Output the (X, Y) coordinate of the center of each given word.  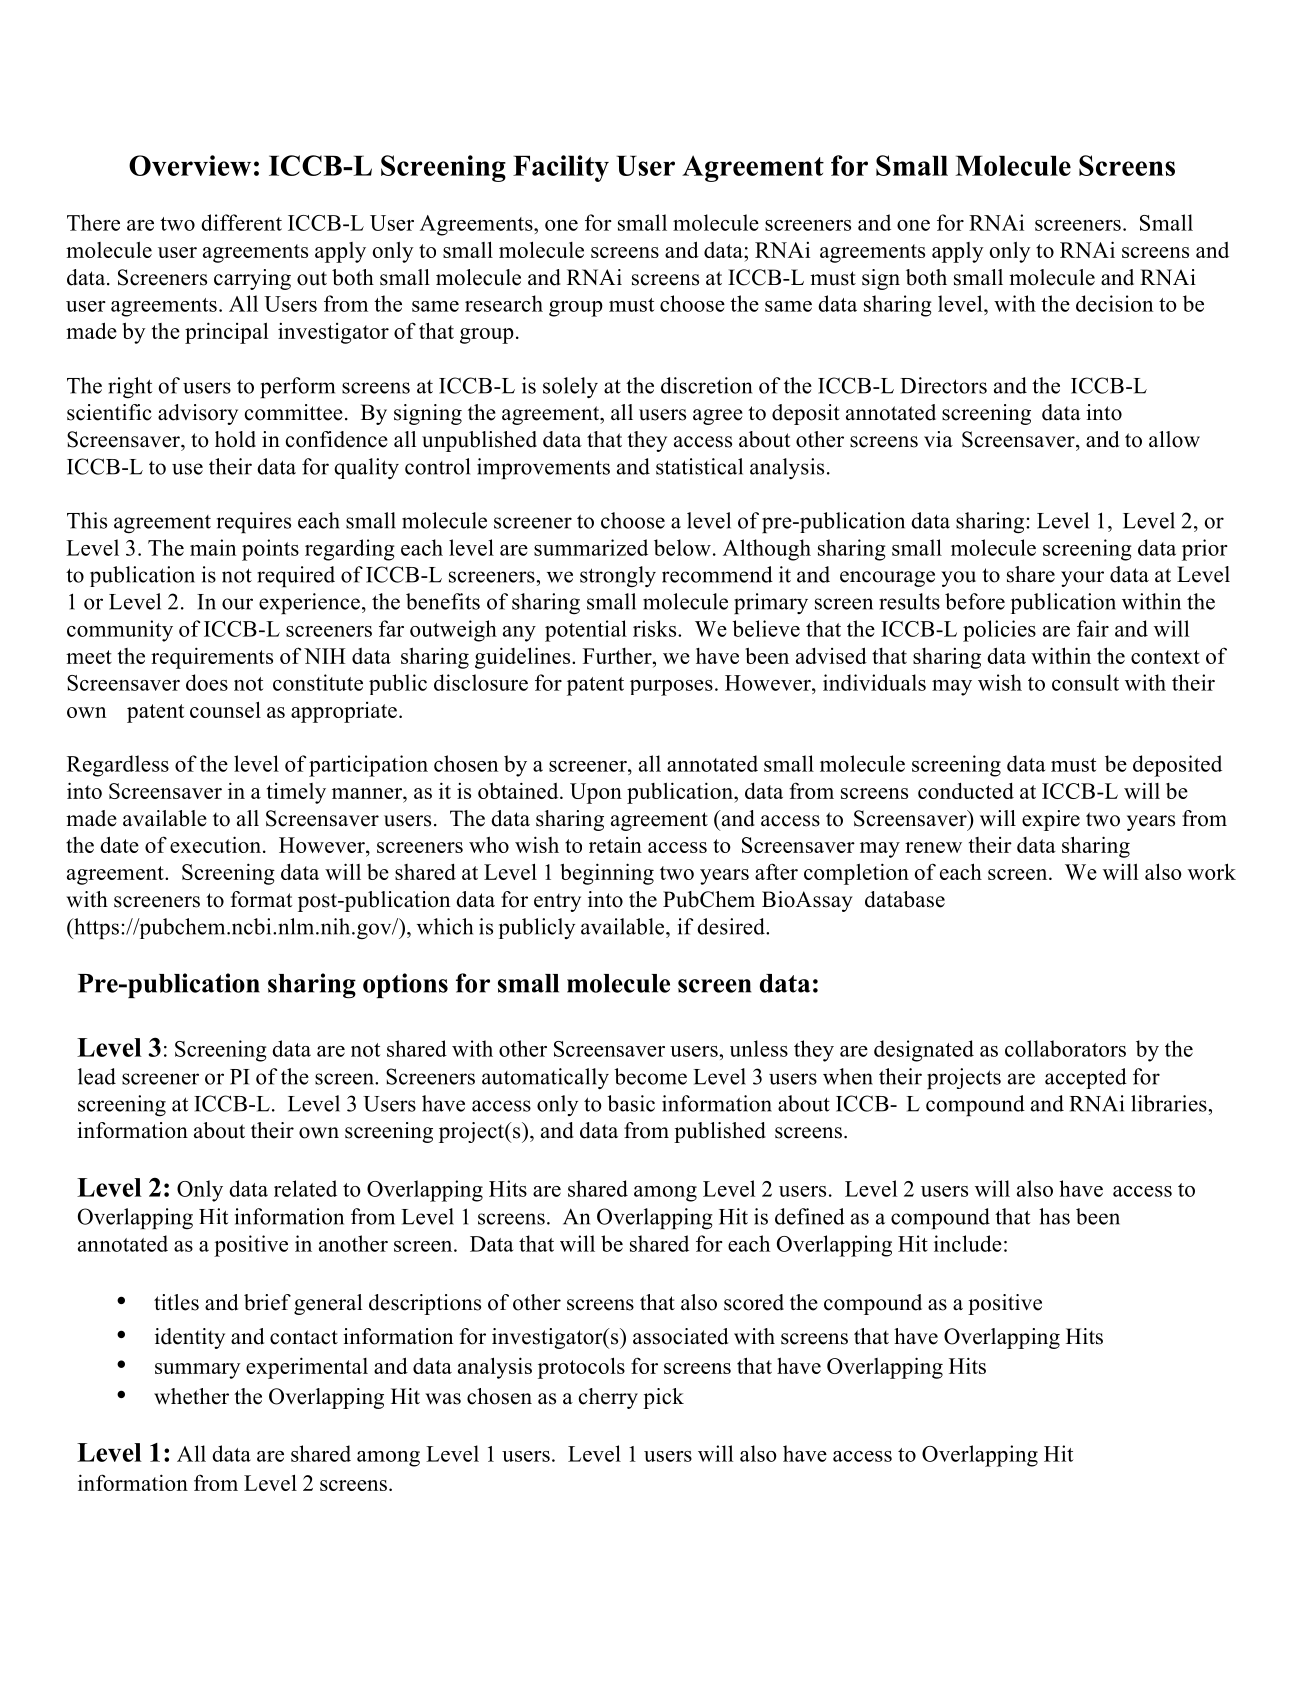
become (650, 1076)
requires (254, 522)
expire (1051, 820)
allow (1174, 439)
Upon (596, 793)
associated (680, 1336)
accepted (1086, 1078)
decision (1114, 303)
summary (198, 1371)
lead (97, 1076)
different (241, 222)
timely (296, 793)
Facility (561, 168)
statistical (699, 466)
